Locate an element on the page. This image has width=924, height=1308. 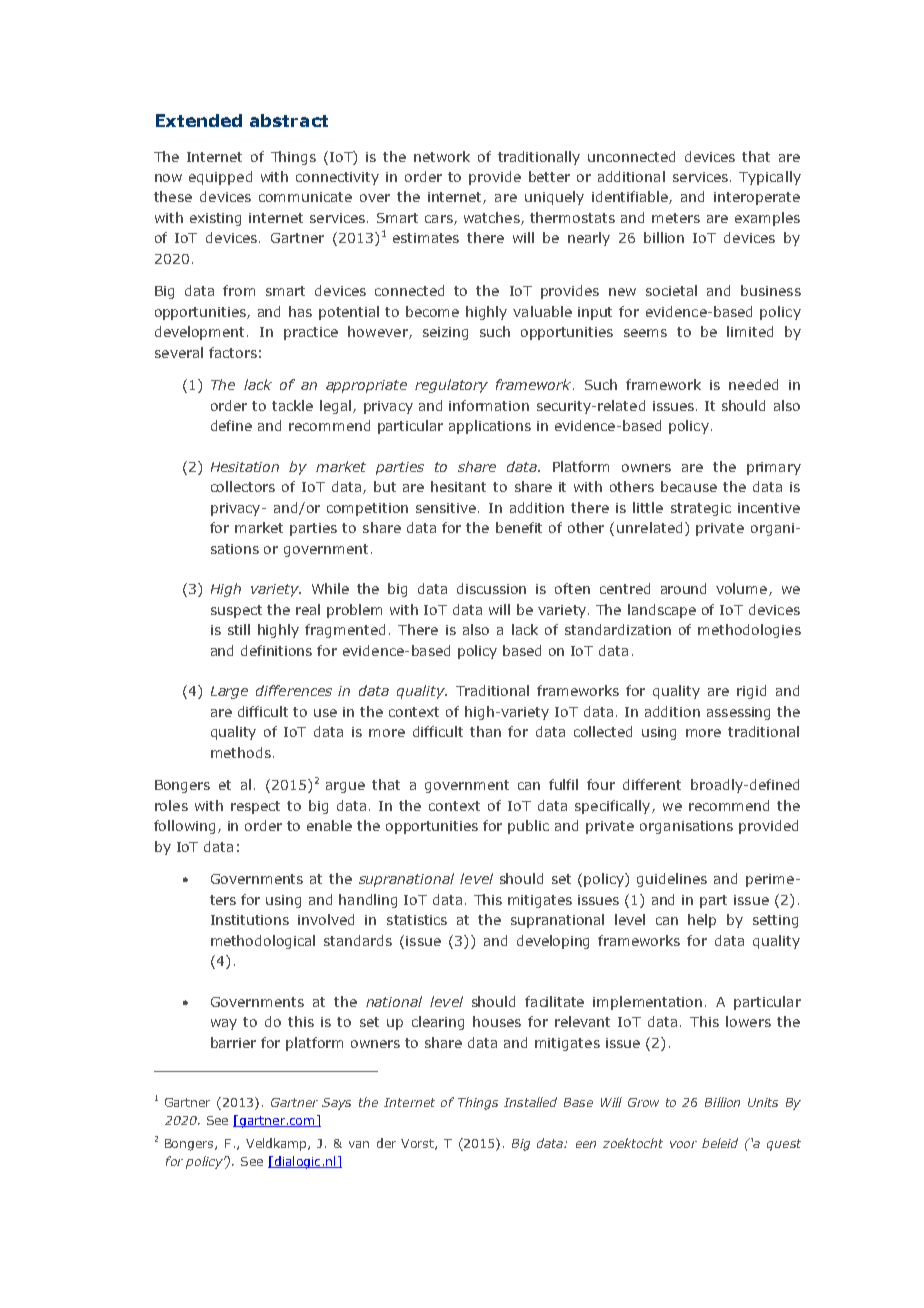
Institutions is located at coordinates (250, 920).
